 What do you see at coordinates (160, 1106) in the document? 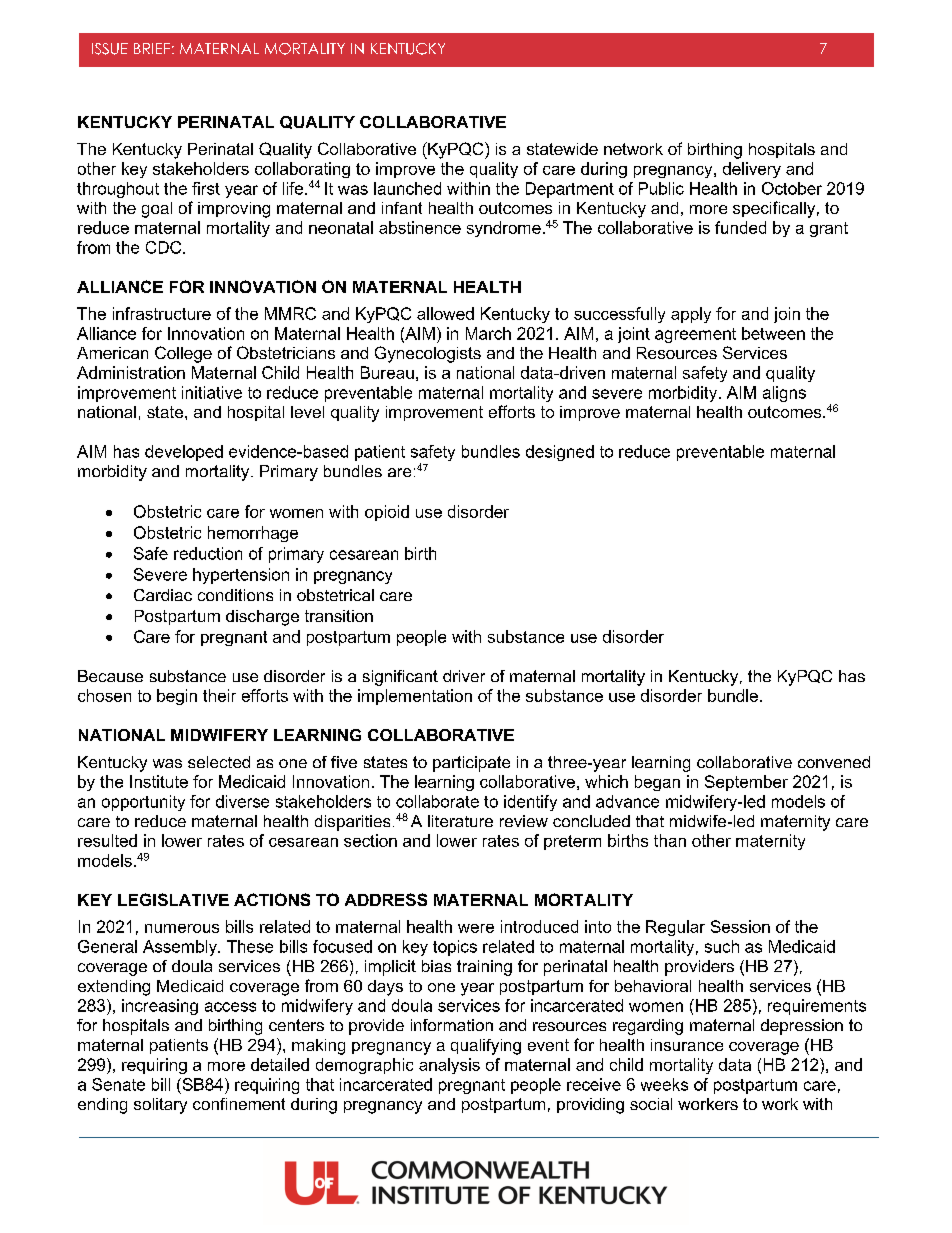
I see `solitary` at bounding box center [160, 1106].
